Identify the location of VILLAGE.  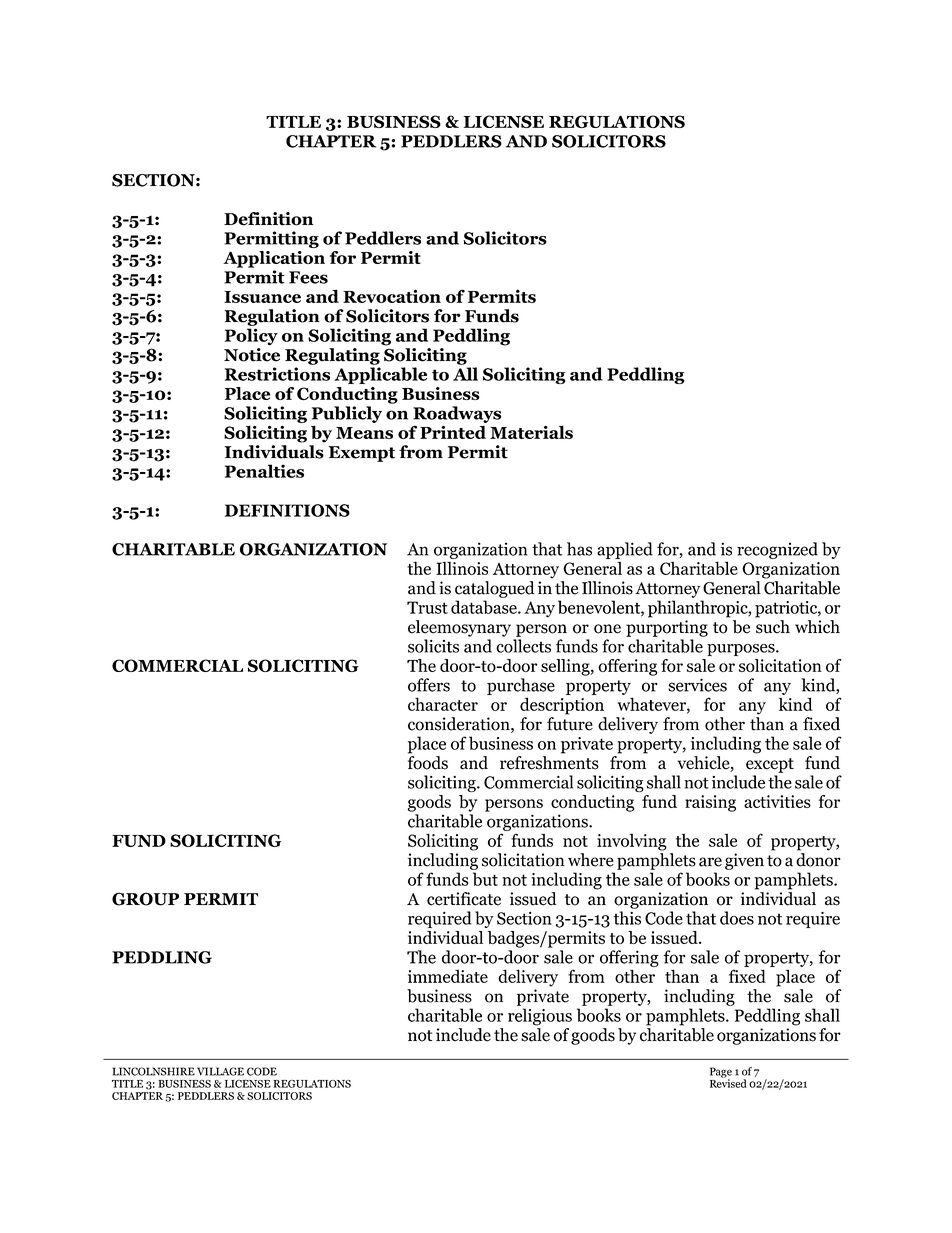
(220, 1071).
